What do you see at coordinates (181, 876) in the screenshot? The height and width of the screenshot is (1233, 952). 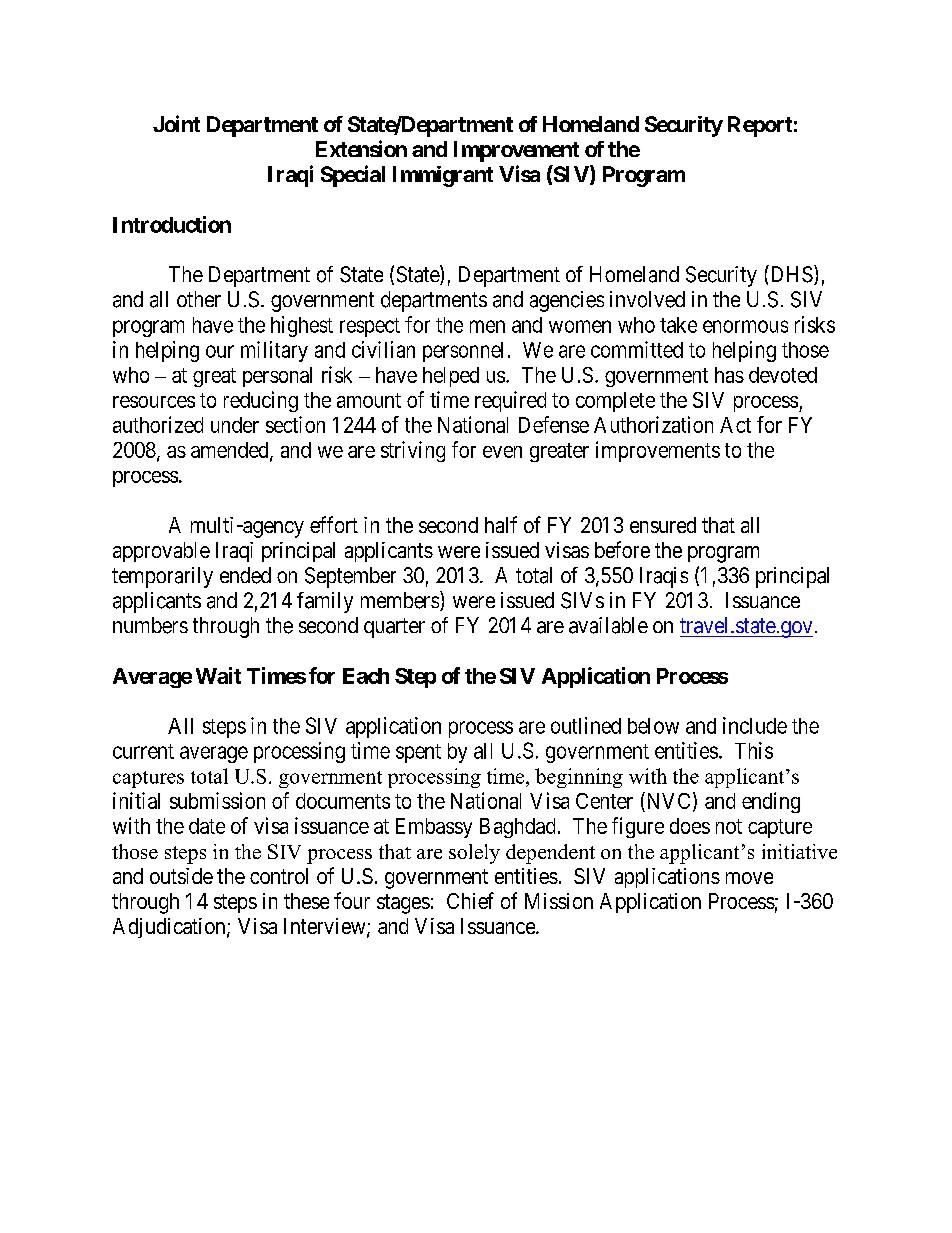 I see `outside` at bounding box center [181, 876].
